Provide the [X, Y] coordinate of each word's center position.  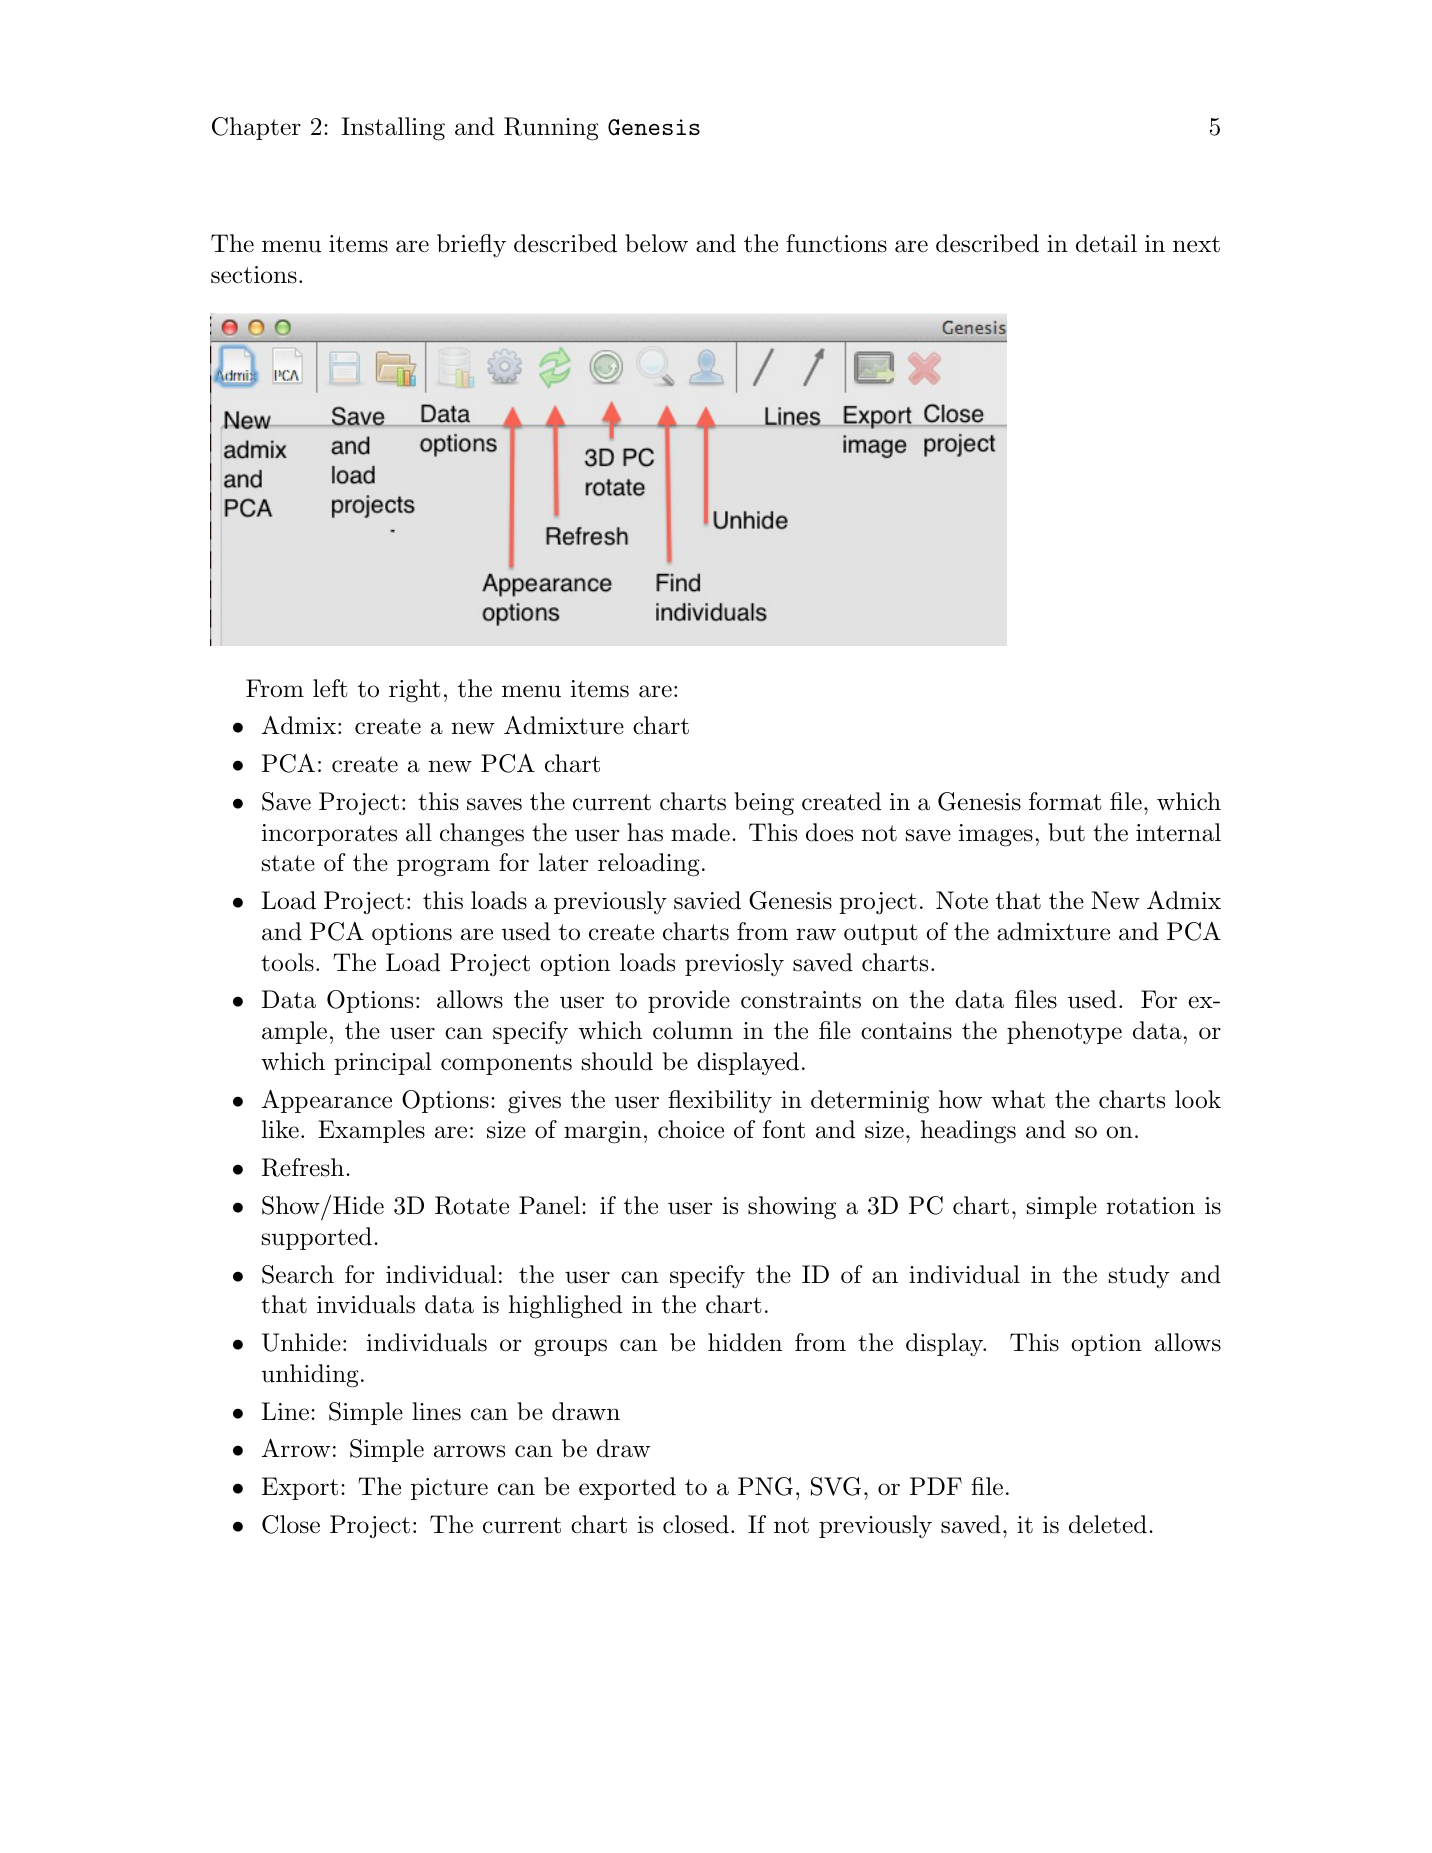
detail [1106, 243]
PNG [765, 1486]
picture [449, 1489]
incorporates [329, 835]
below [656, 243]
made [700, 832]
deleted [1108, 1524]
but [1066, 832]
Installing [393, 129]
